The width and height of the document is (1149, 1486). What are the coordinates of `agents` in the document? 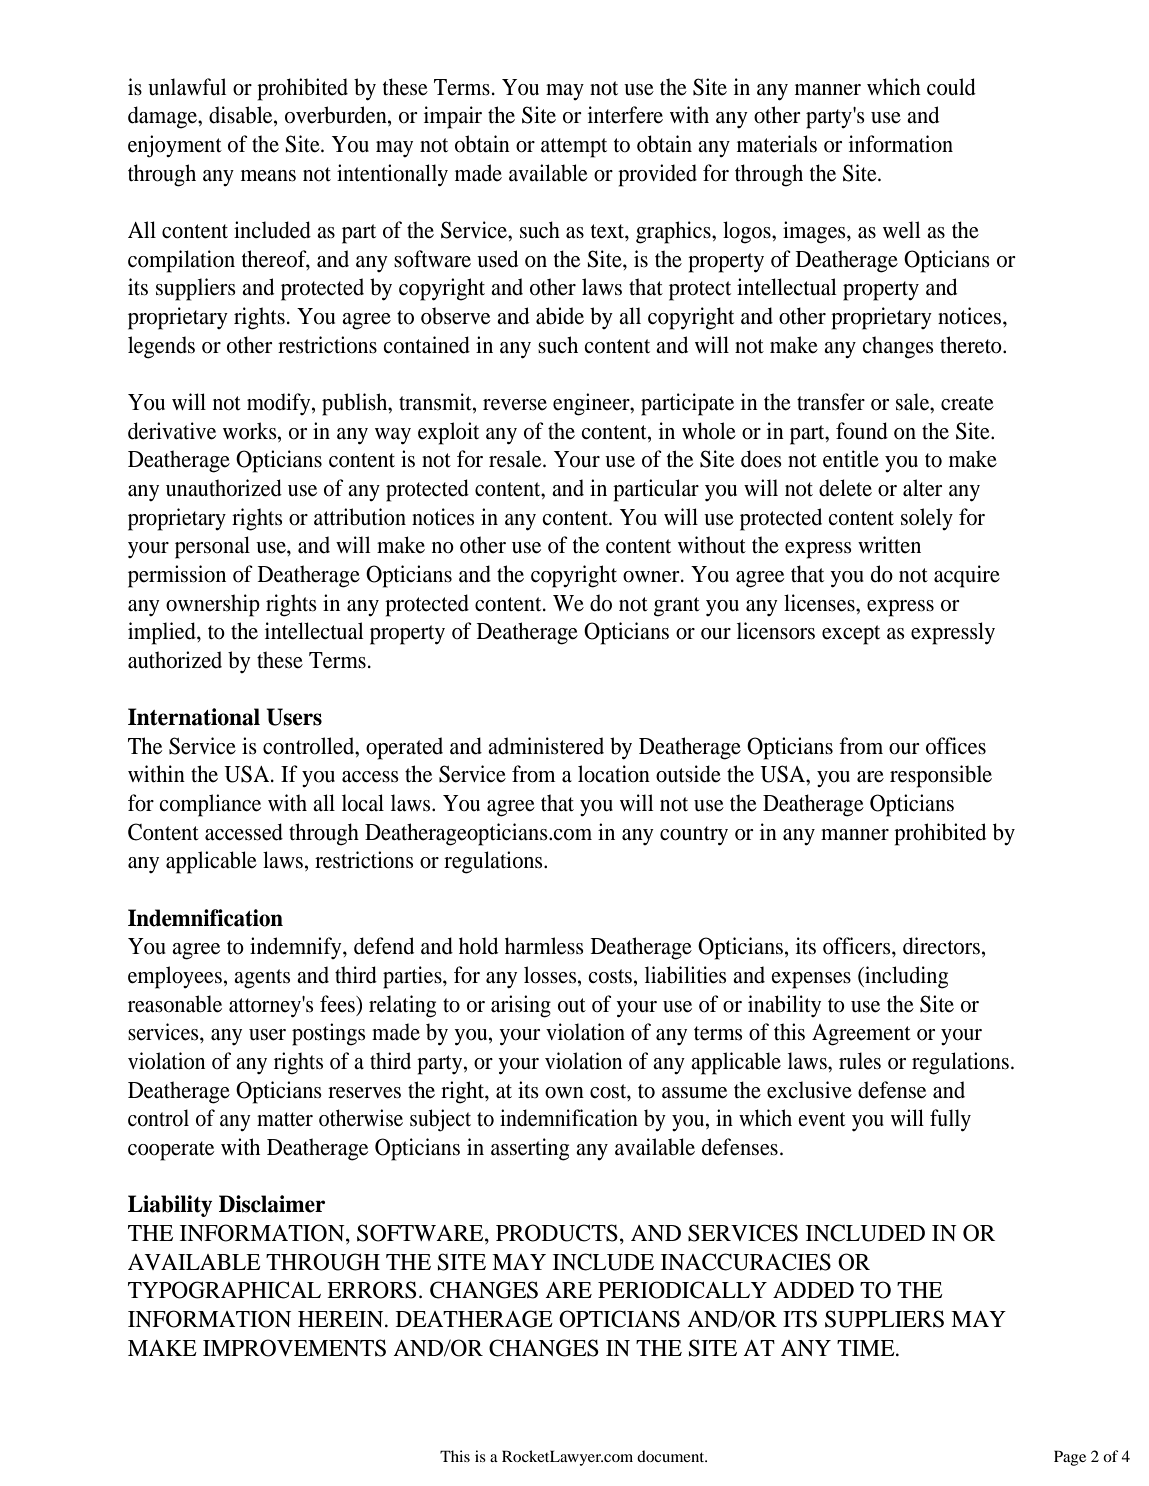 It's located at (262, 979).
